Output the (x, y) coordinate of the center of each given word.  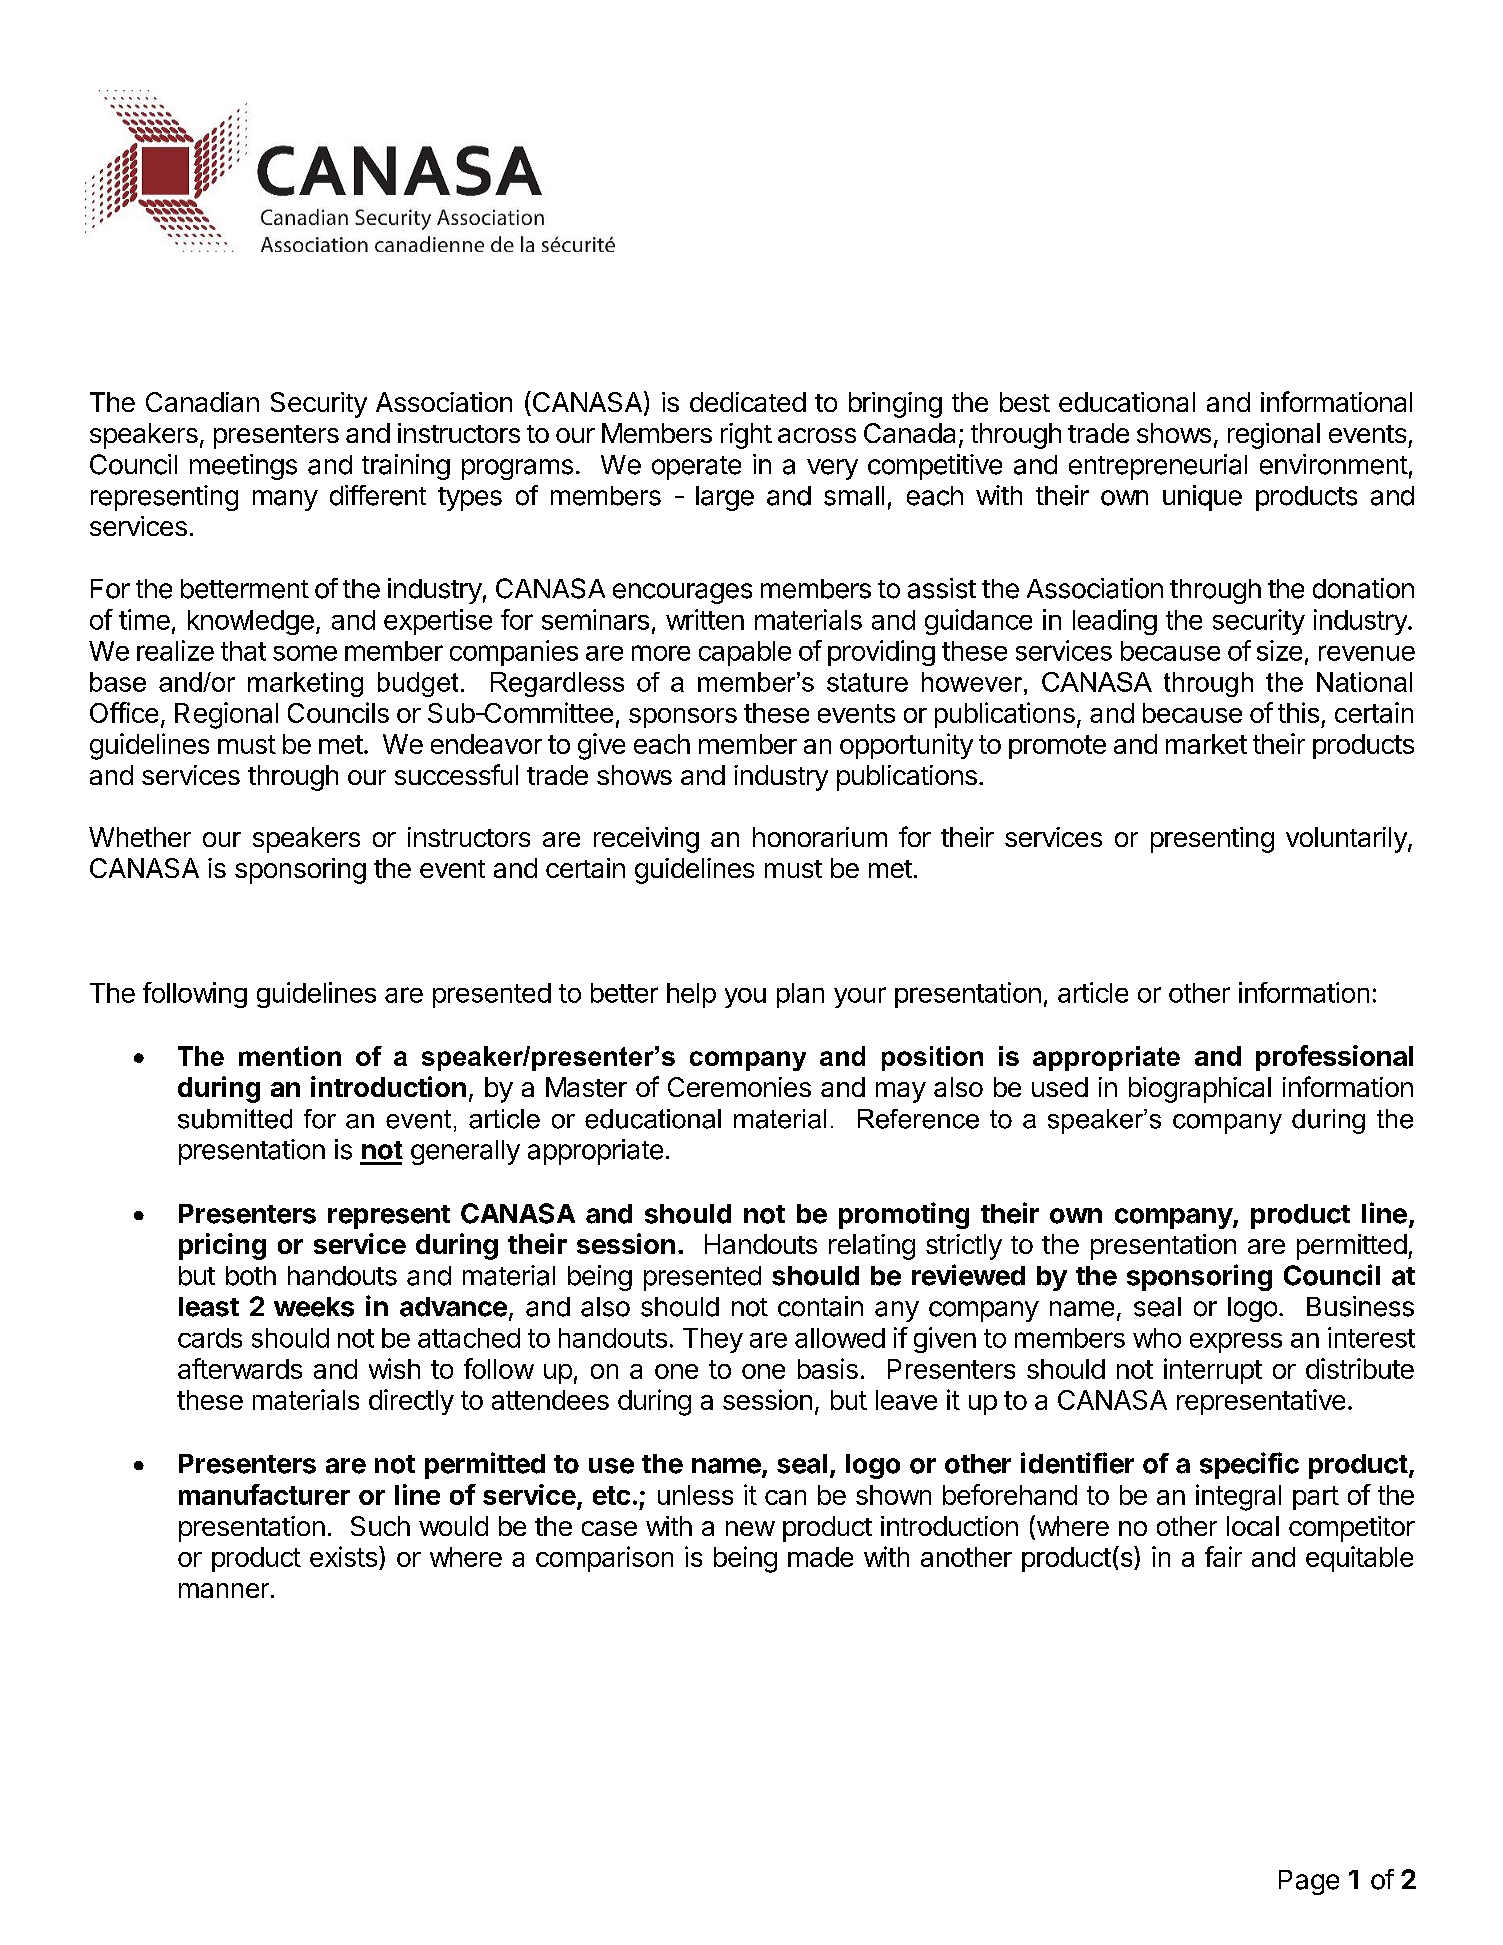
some (305, 653)
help (691, 995)
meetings (243, 467)
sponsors (683, 718)
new (750, 1528)
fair (1223, 1556)
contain (820, 1306)
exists (343, 1556)
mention (290, 1056)
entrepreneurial (1158, 467)
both (251, 1276)
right (746, 436)
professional (1334, 1058)
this (1298, 712)
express (1236, 1342)
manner (224, 1590)
